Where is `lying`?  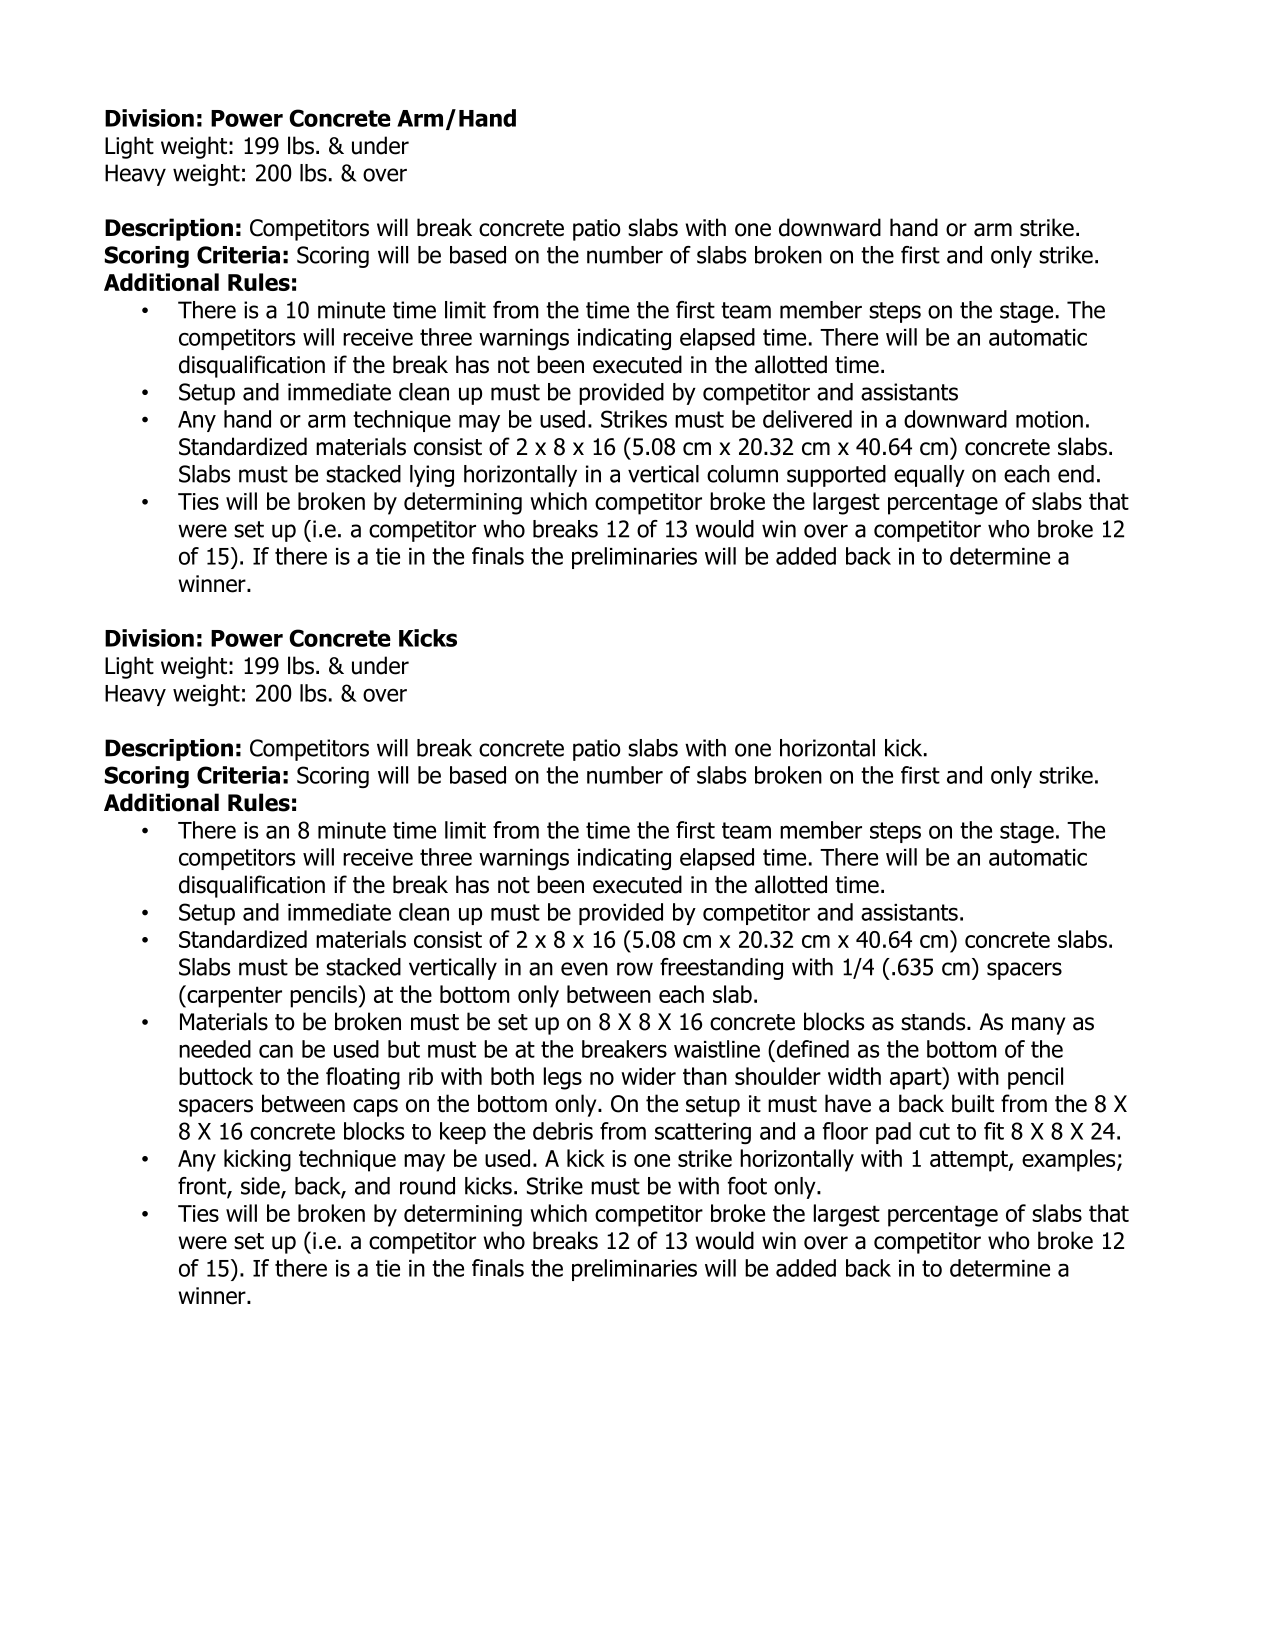 lying is located at coordinates (432, 476).
